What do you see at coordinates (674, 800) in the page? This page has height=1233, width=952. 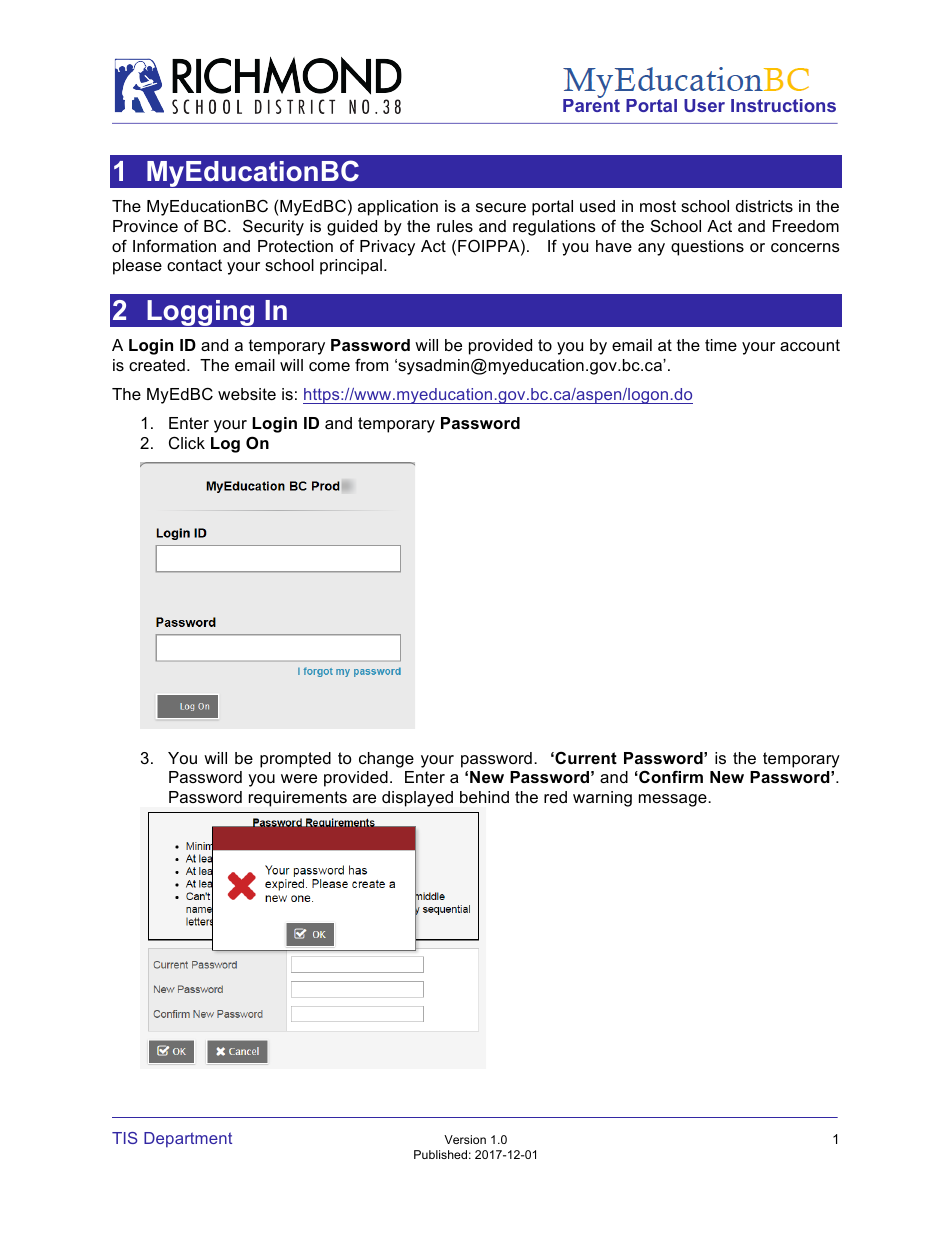 I see `message` at bounding box center [674, 800].
